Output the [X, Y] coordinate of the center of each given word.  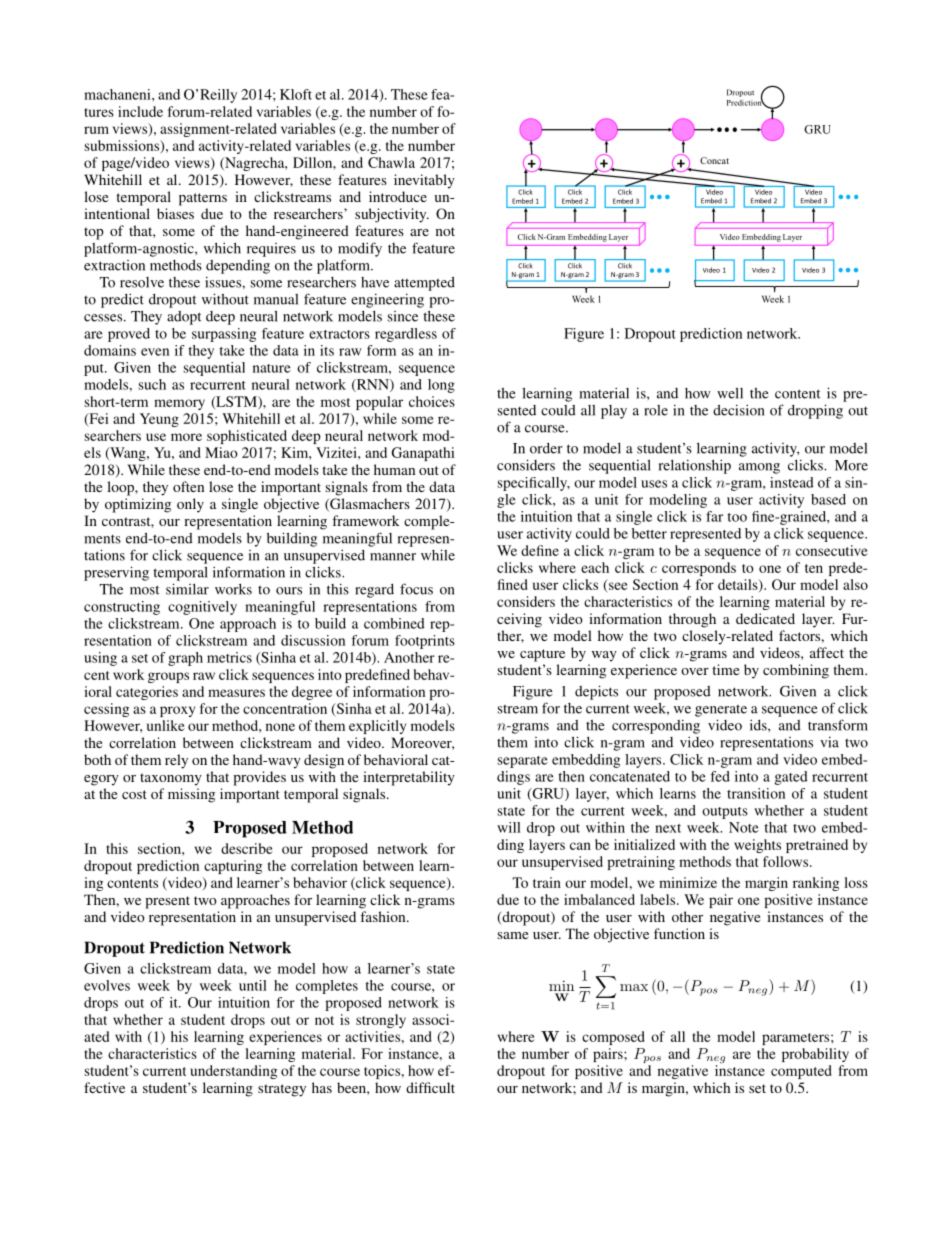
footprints [425, 642]
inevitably [424, 181]
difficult [430, 1087]
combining [796, 671]
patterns [203, 199]
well [730, 393]
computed [801, 1072]
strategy [282, 1090]
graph [185, 659]
